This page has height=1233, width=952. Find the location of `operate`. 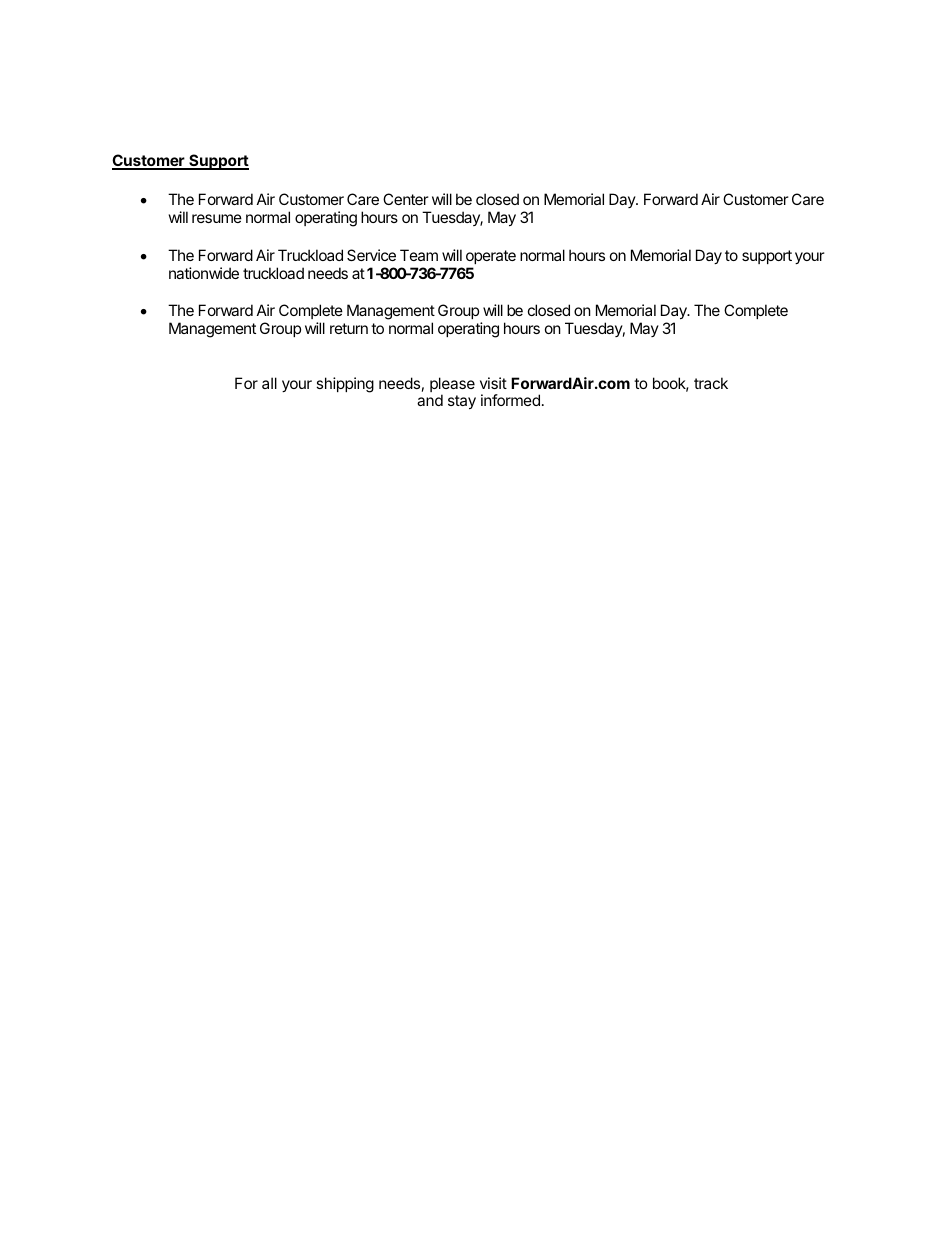

operate is located at coordinates (491, 257).
